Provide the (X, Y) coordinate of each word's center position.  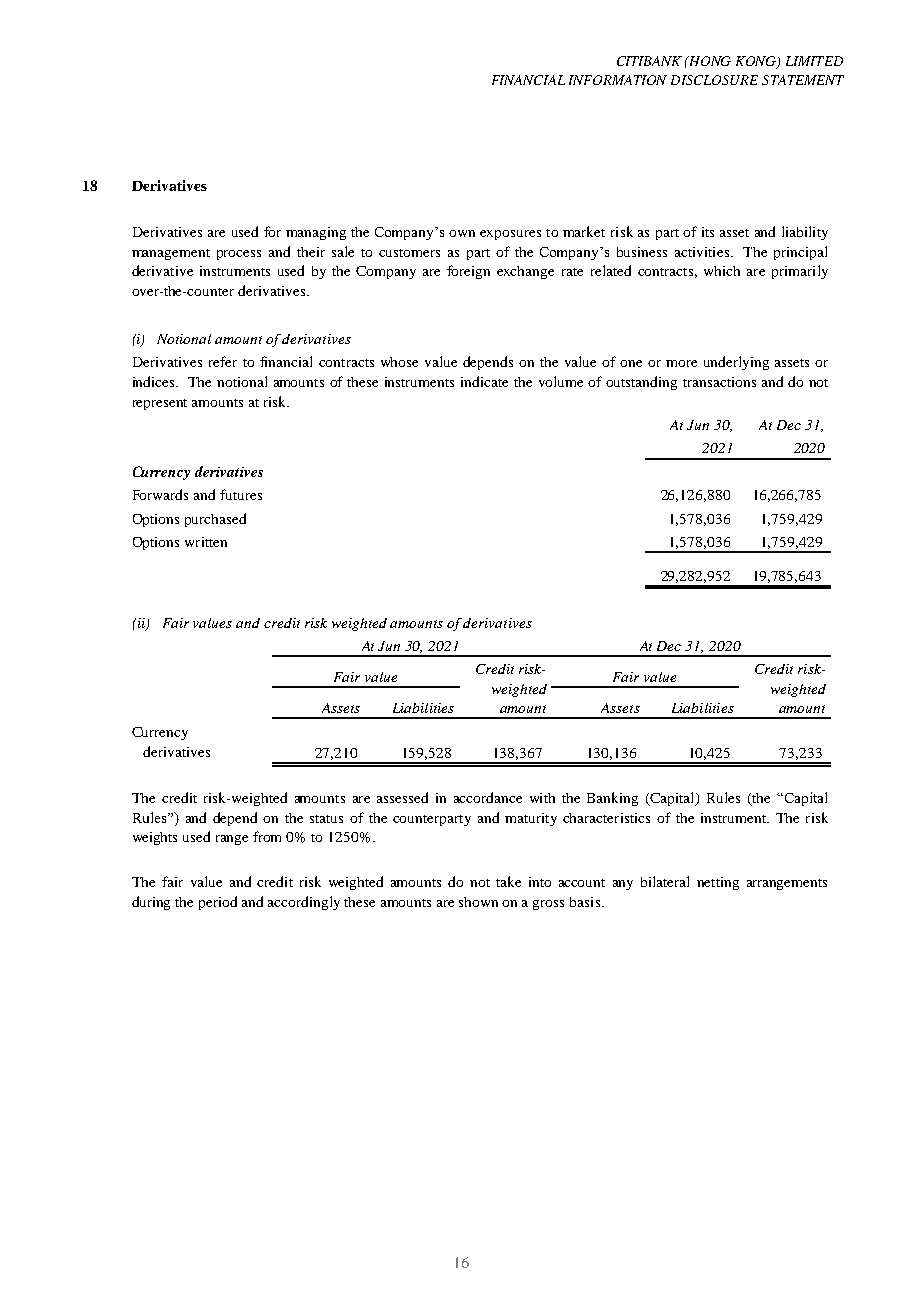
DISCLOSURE (714, 80)
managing (316, 233)
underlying (736, 363)
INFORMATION (618, 80)
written (206, 542)
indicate (484, 381)
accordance (488, 797)
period (218, 903)
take (508, 881)
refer (223, 361)
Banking (612, 799)
